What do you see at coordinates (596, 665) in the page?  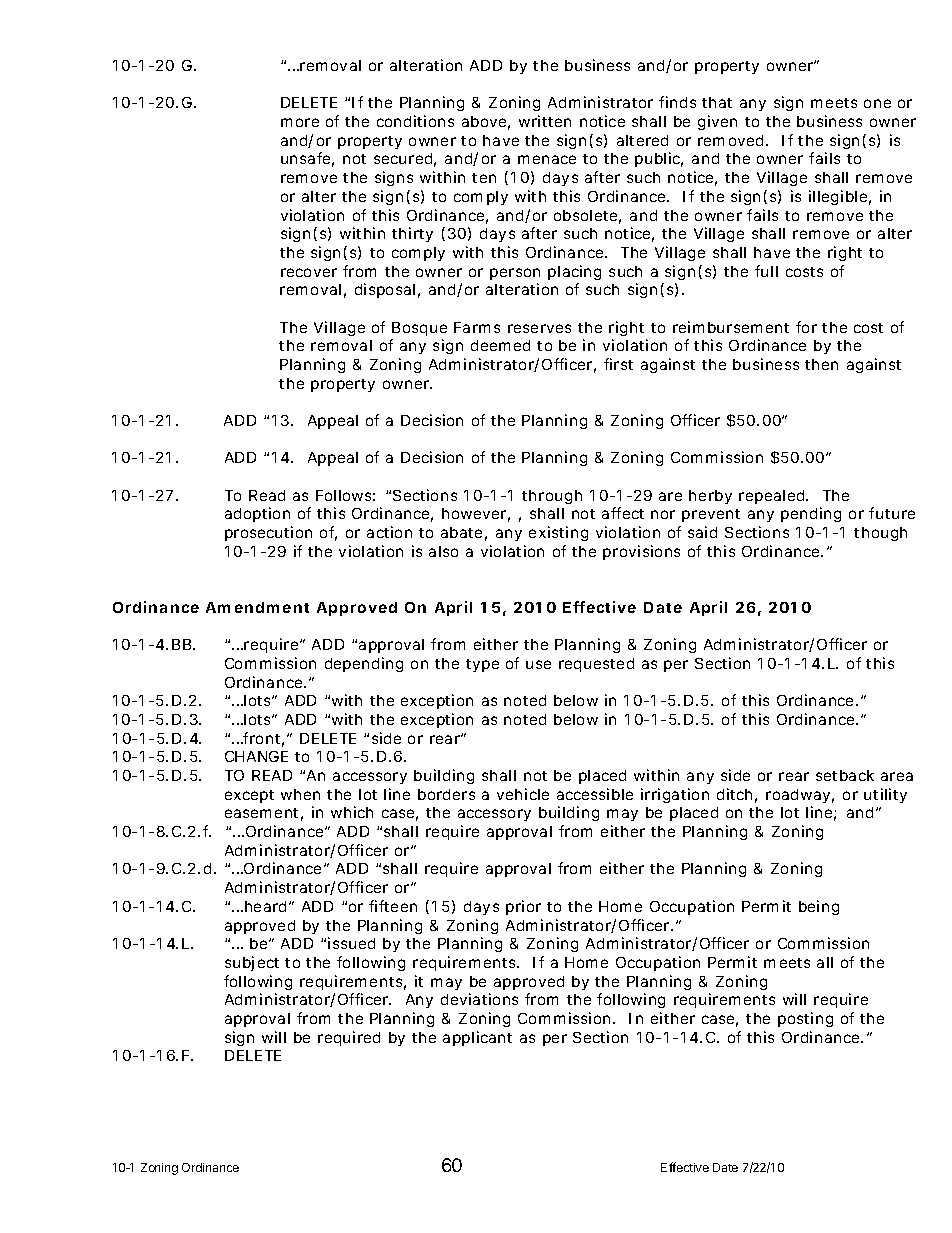 I see `requested` at bounding box center [596, 665].
